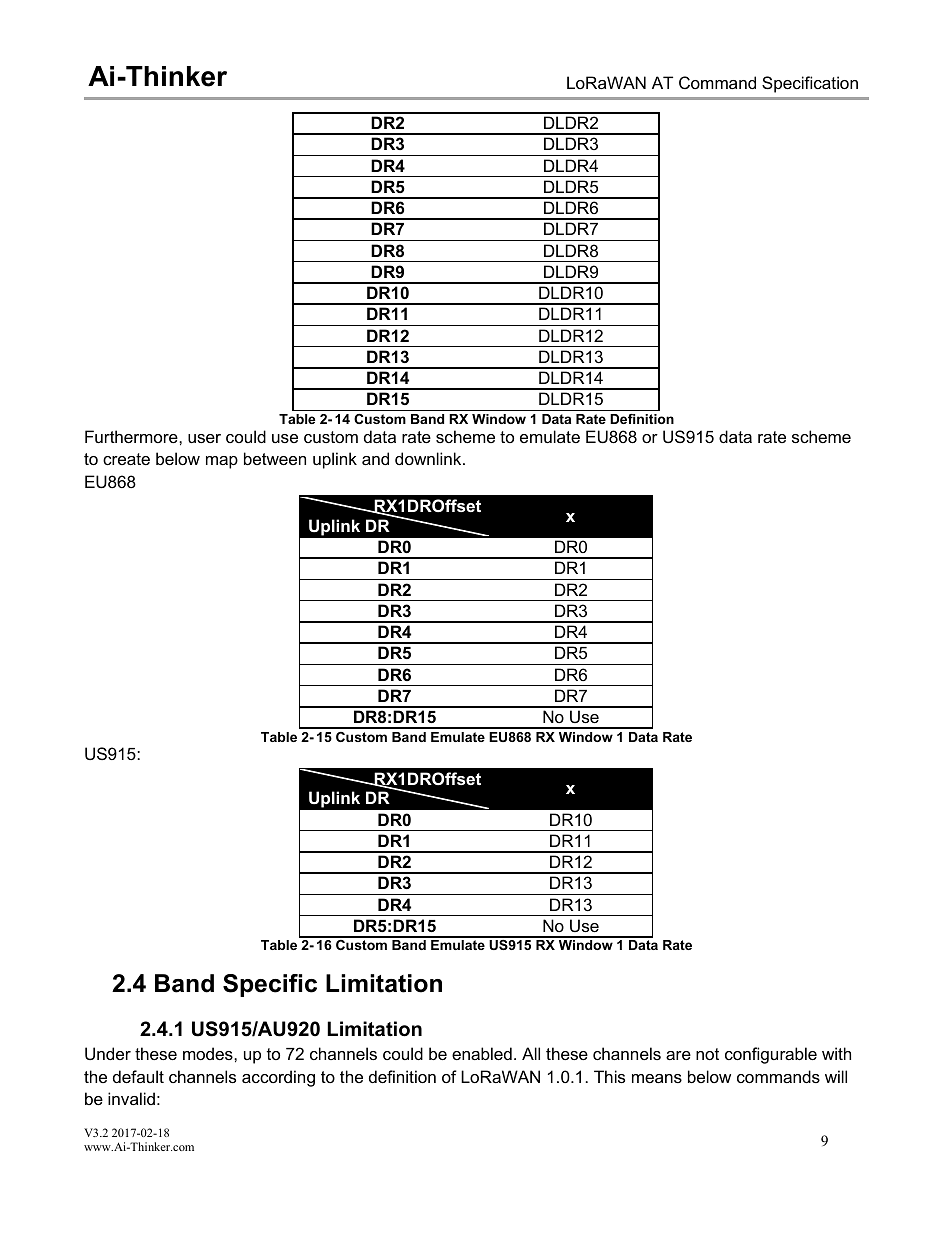 The image size is (952, 1233). Describe the element at coordinates (222, 462) in the page. I see `map` at that location.
